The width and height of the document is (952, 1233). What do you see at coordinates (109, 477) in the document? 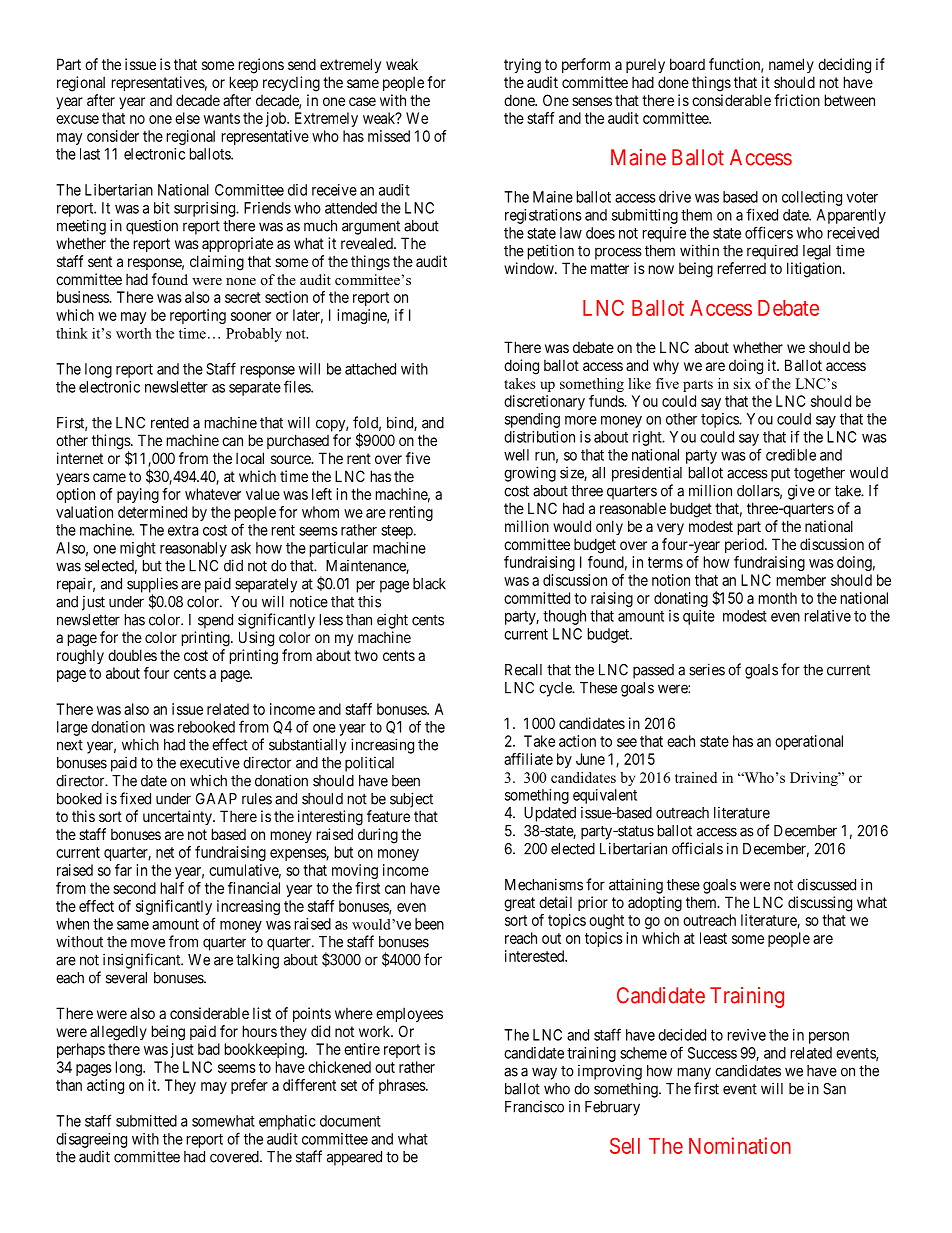
I see `came` at bounding box center [109, 477].
